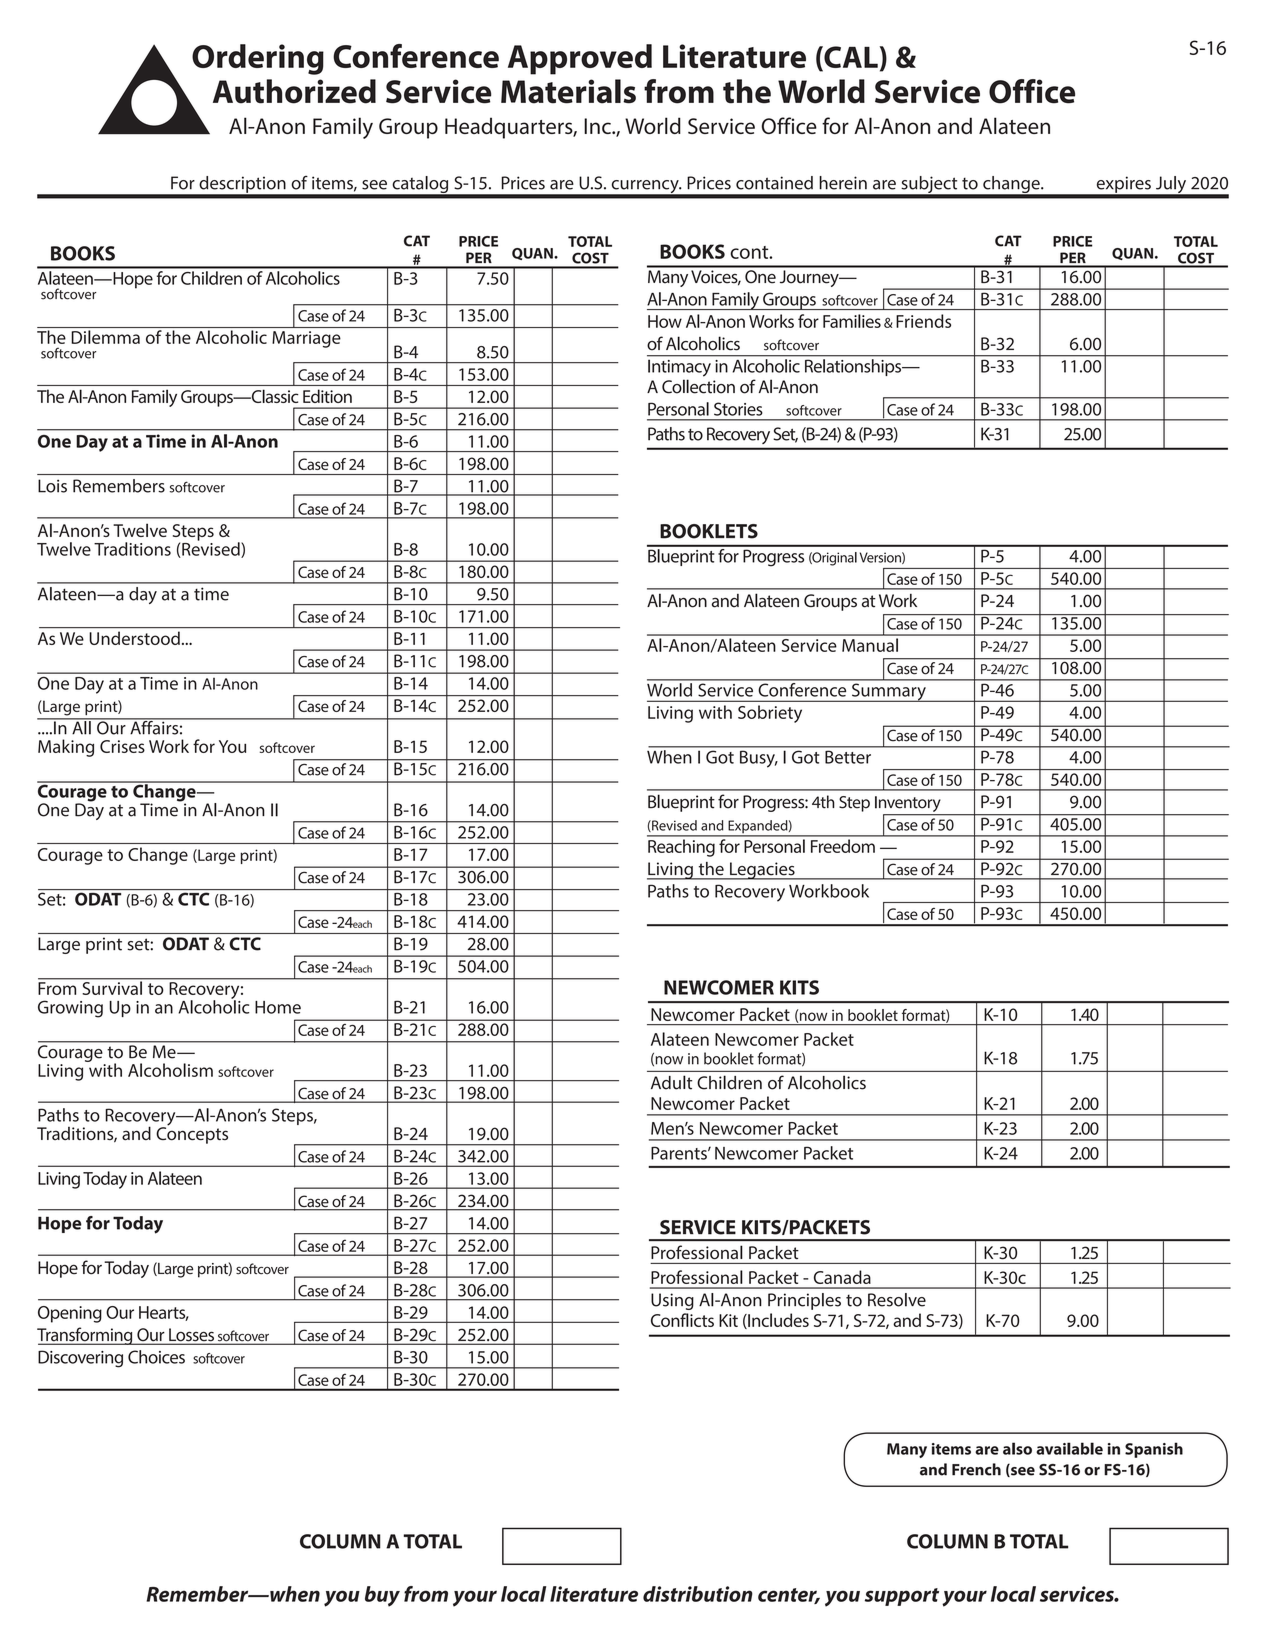  Describe the element at coordinates (382, 1596) in the screenshot. I see `buy` at that location.
